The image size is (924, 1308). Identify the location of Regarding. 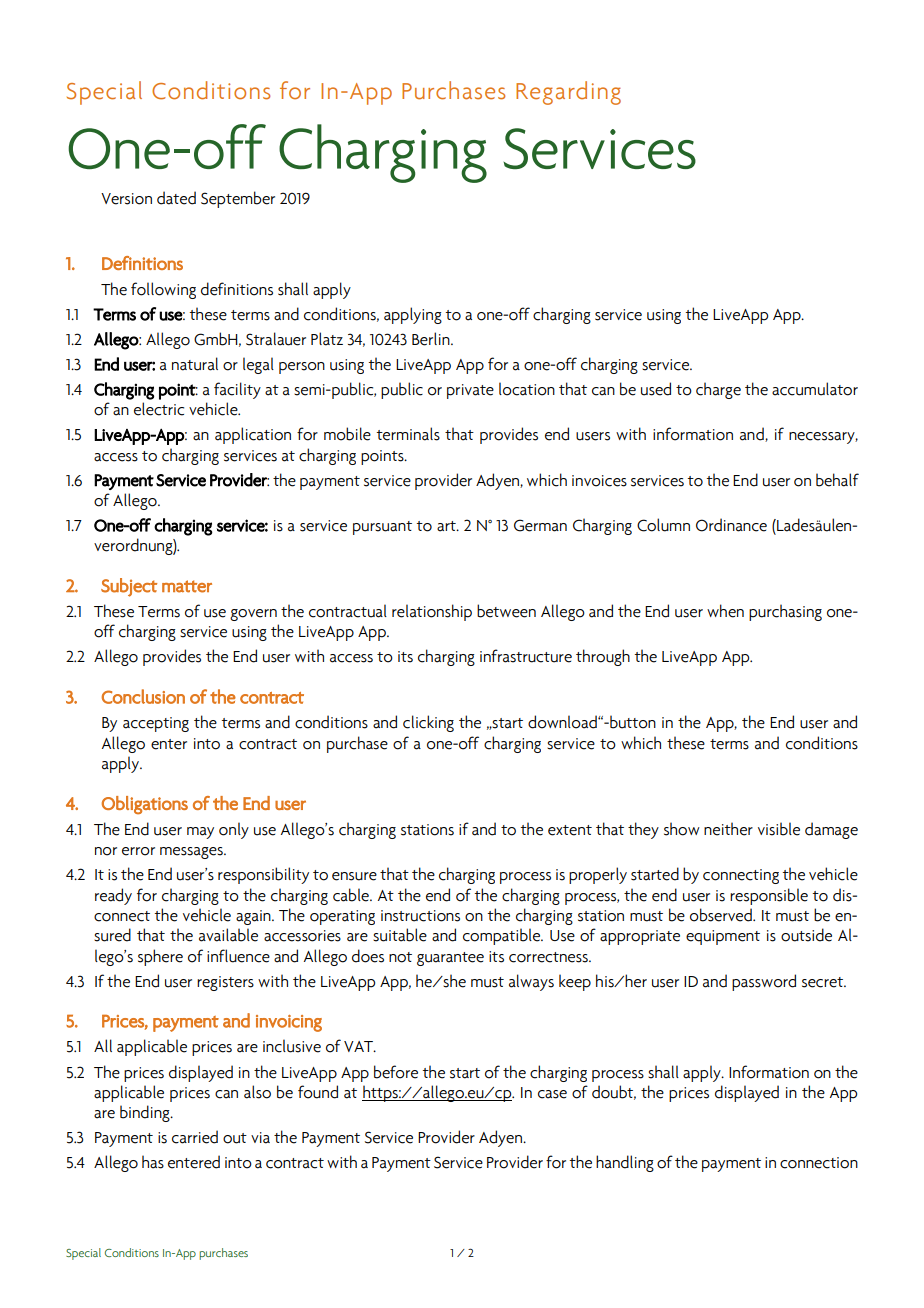
(568, 93).
